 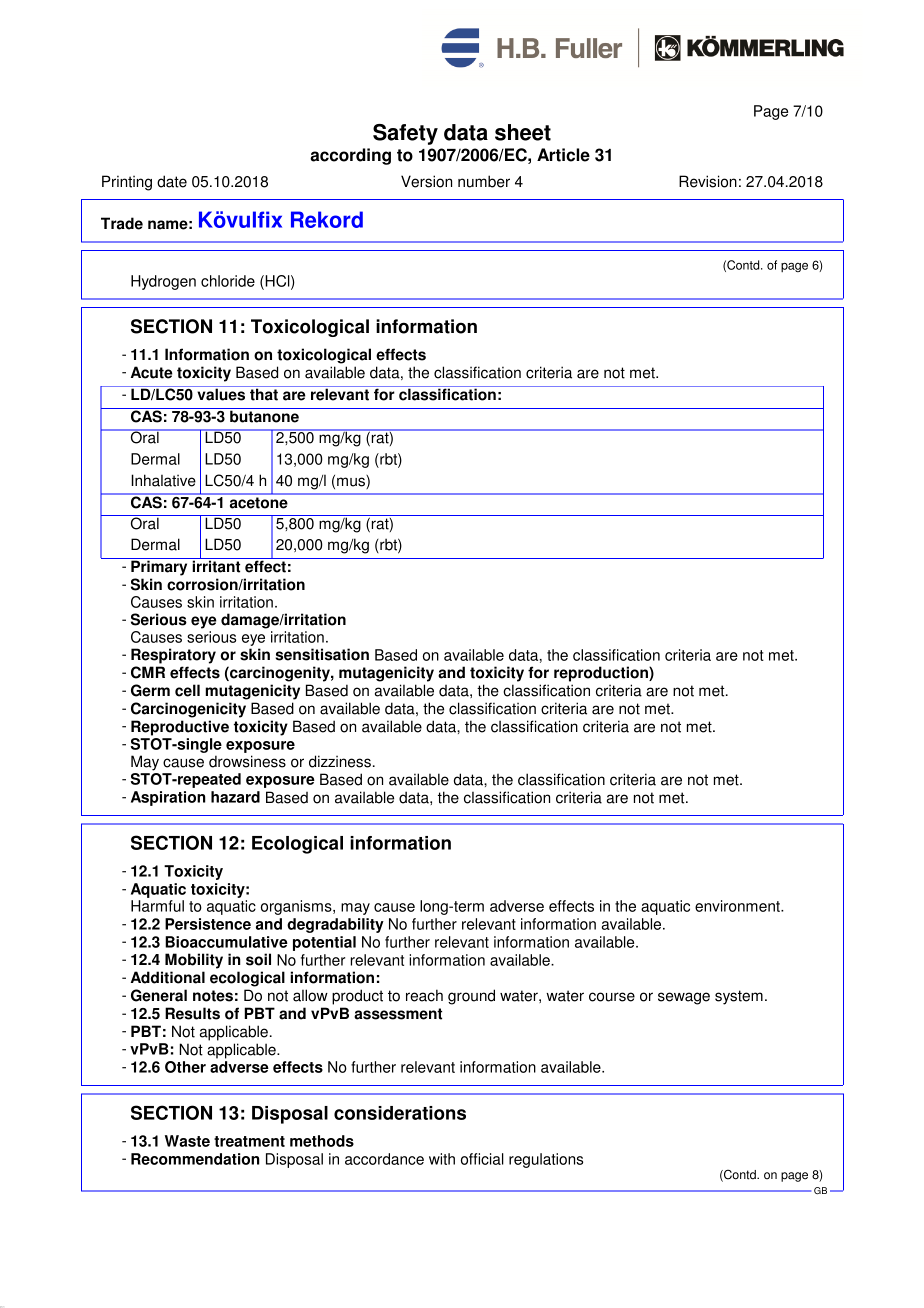 I want to click on dizziness, so click(x=340, y=761).
